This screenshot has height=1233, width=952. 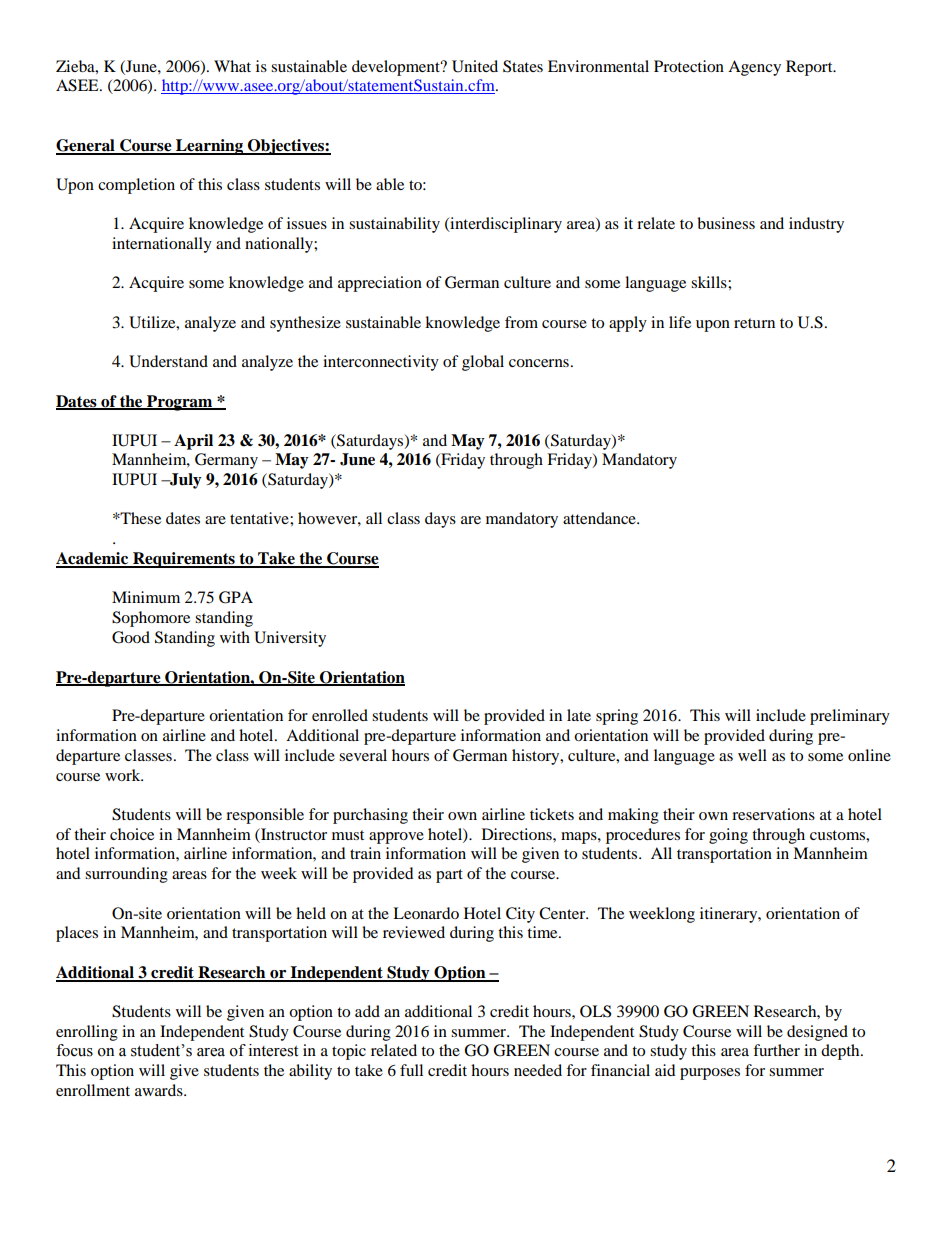 I want to click on return, so click(x=754, y=323).
